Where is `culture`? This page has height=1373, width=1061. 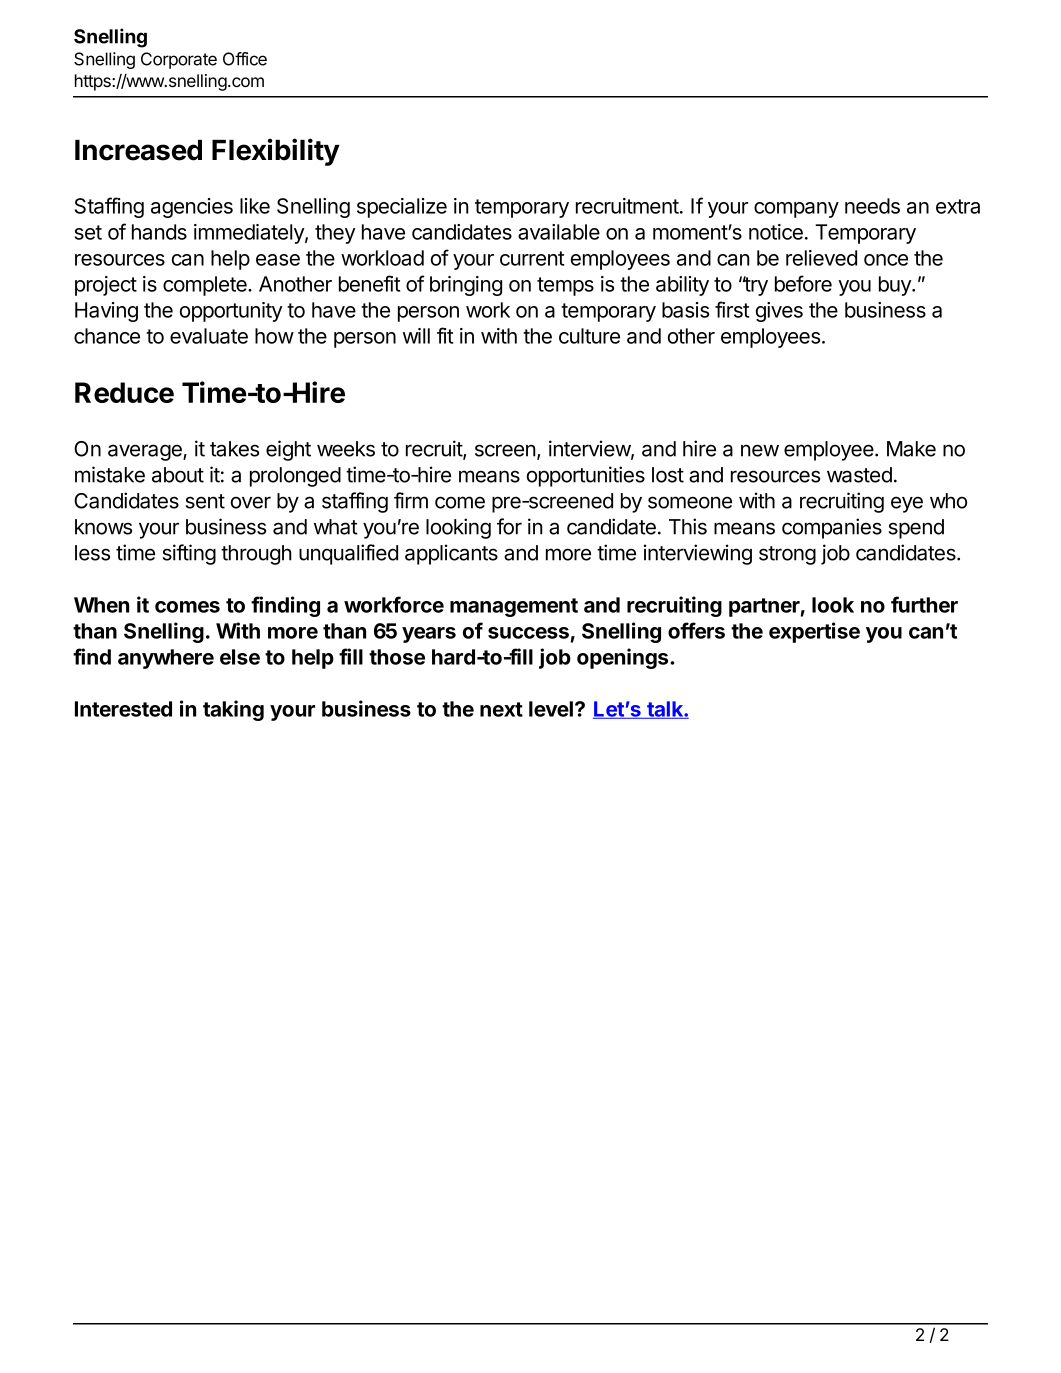 culture is located at coordinates (589, 336).
